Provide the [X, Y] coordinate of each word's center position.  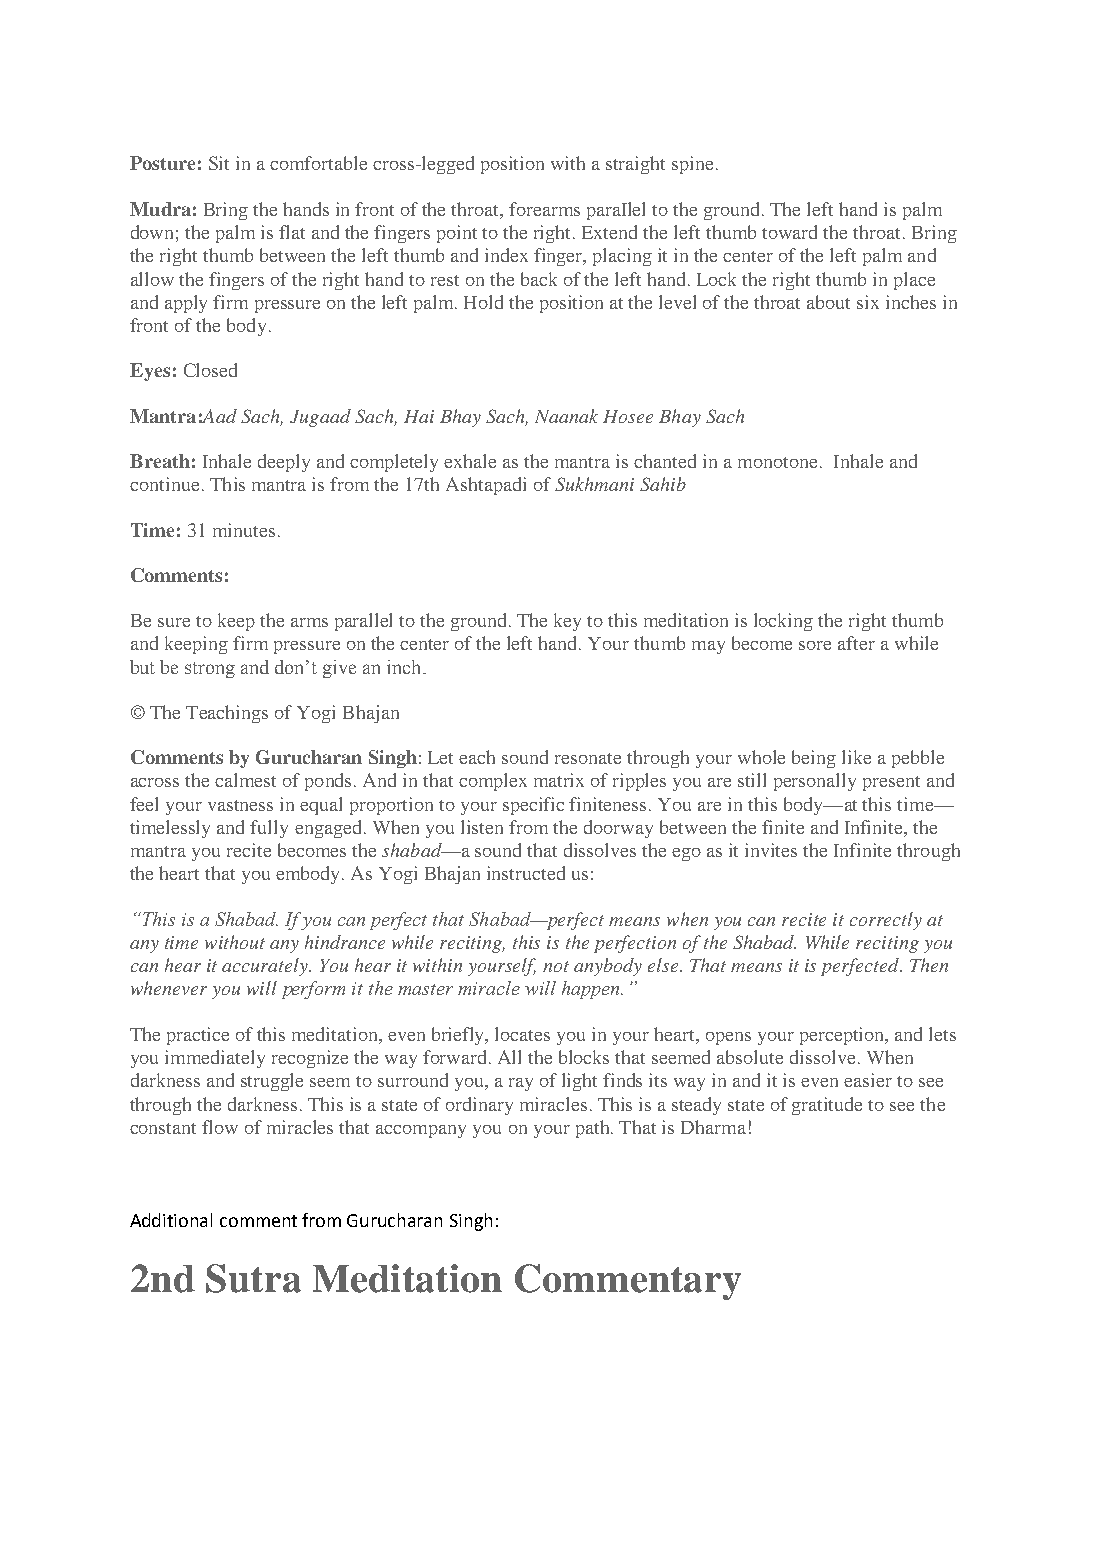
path [594, 1129]
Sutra [253, 1278]
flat [292, 232]
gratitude [827, 1106]
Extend [609, 232]
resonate [588, 758]
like [856, 757]
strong [210, 670]
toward [789, 232]
